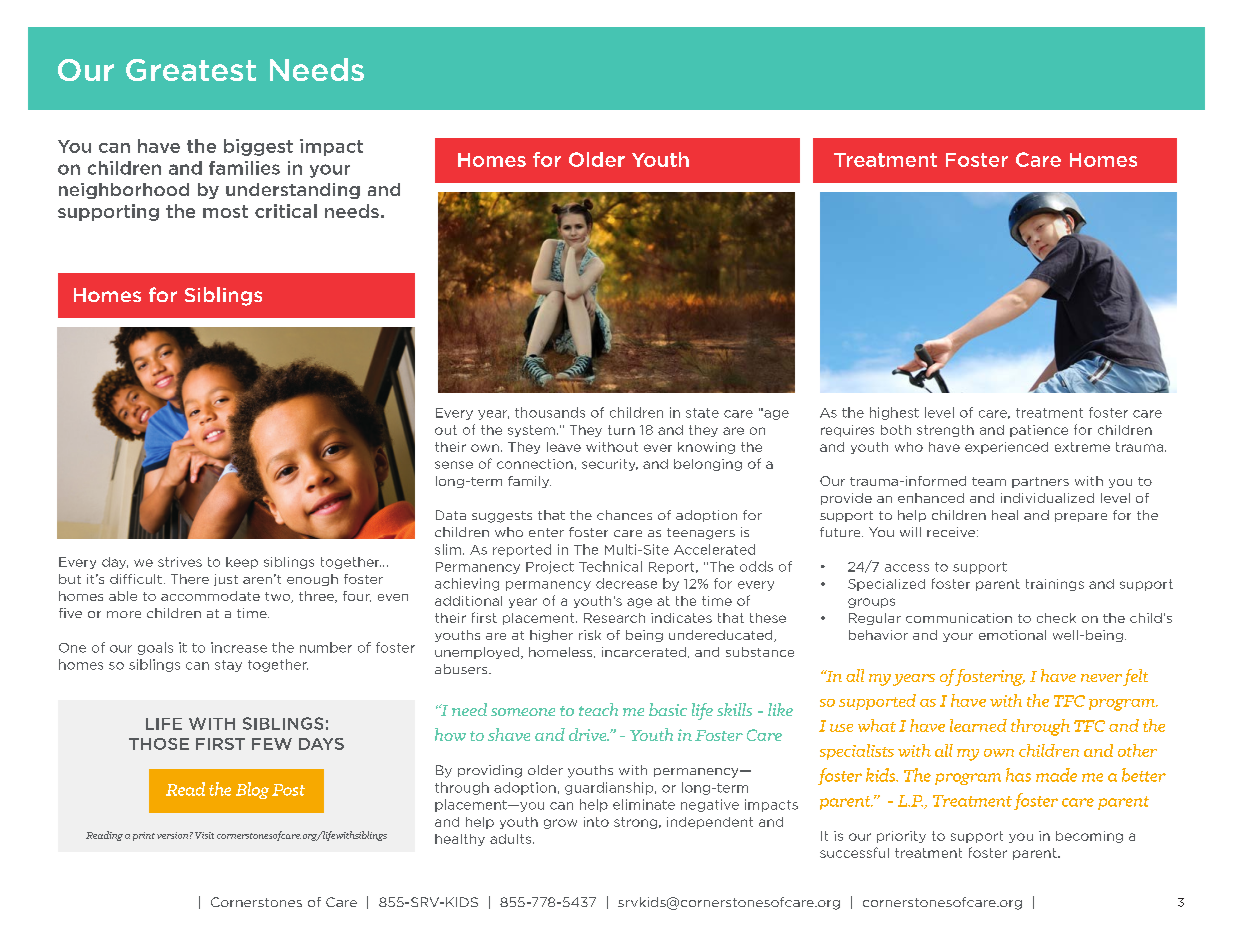 This document has width=1233, height=952. What do you see at coordinates (610, 465) in the document?
I see `security` at bounding box center [610, 465].
